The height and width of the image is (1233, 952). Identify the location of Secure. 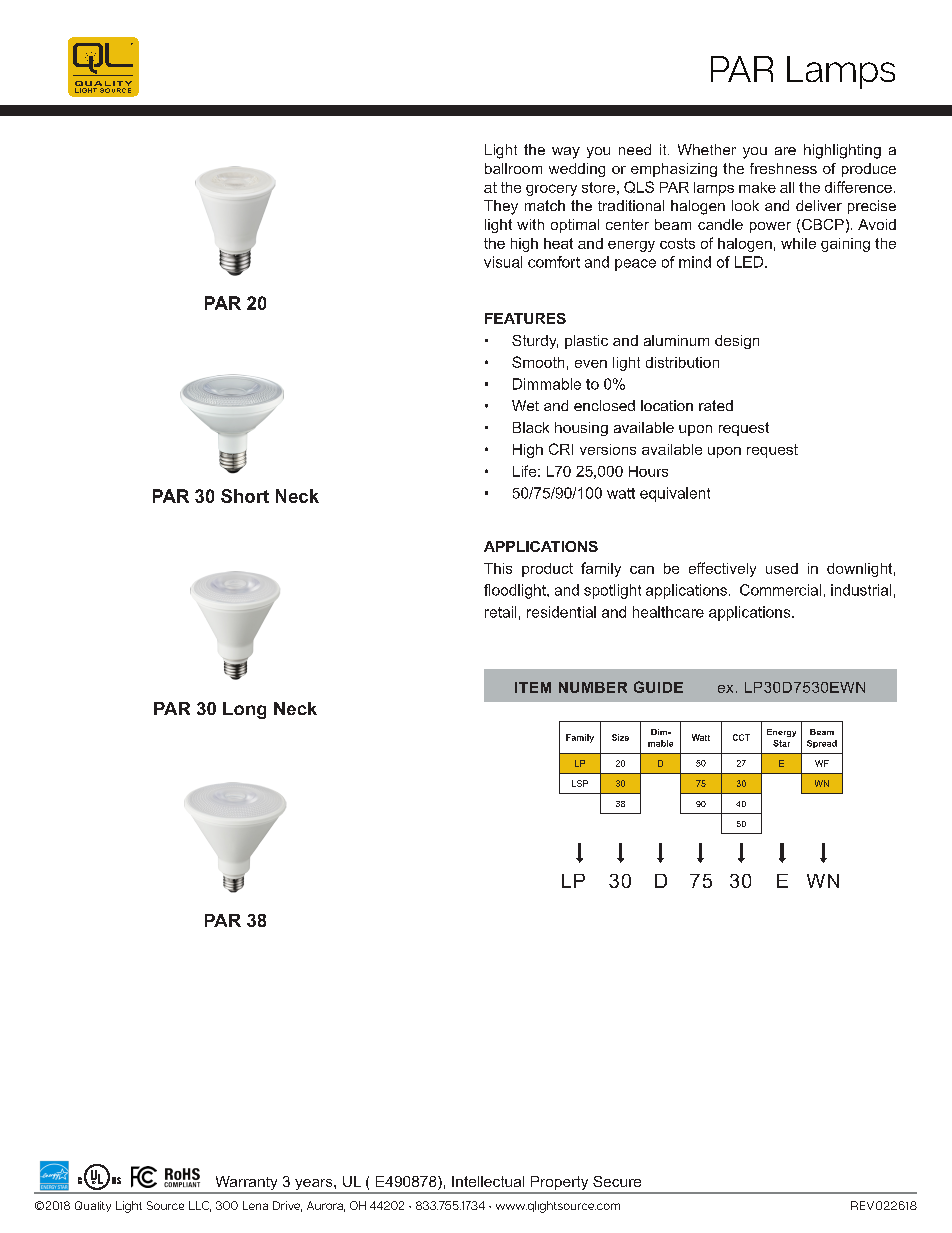
(617, 1181).
